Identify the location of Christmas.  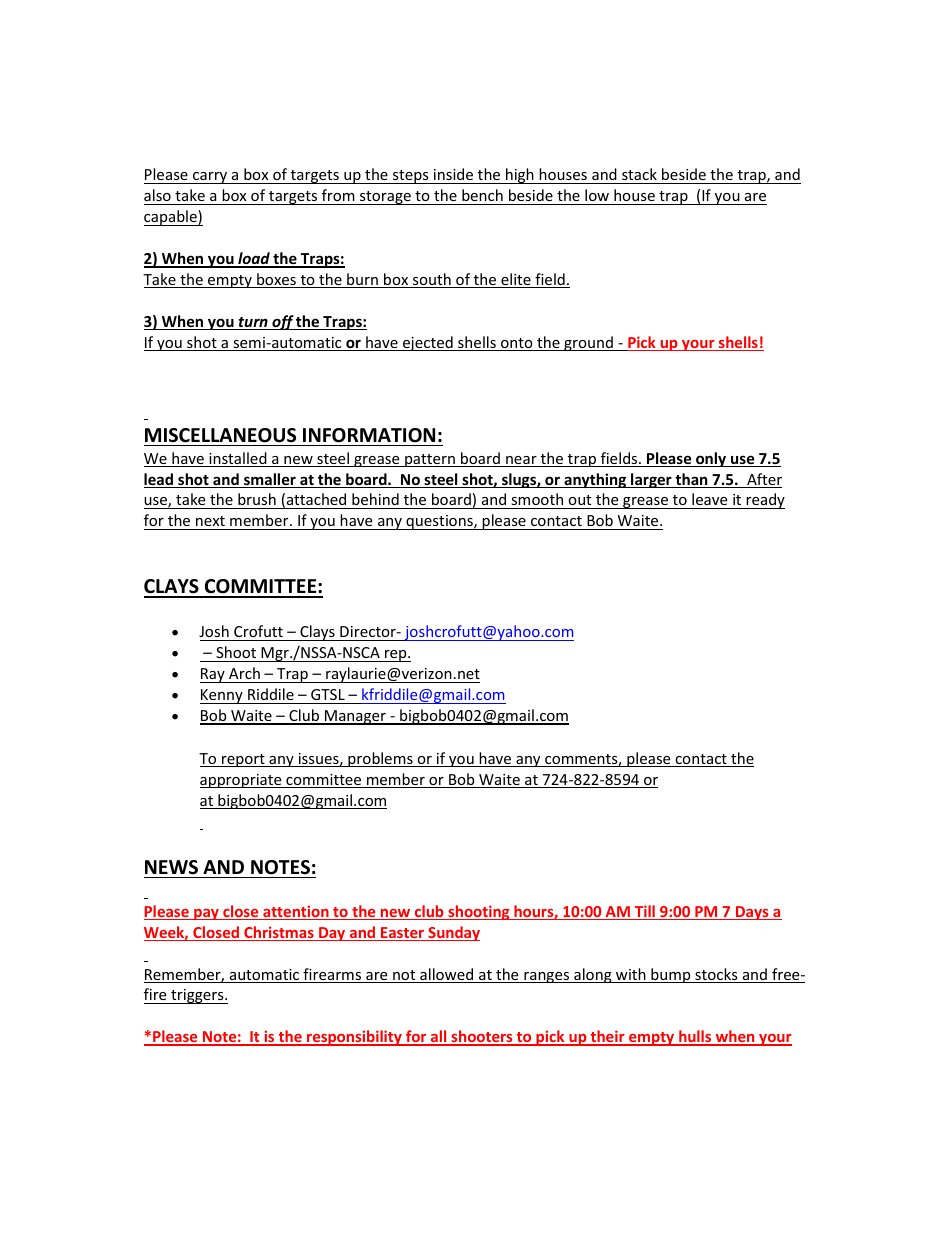
(279, 933).
